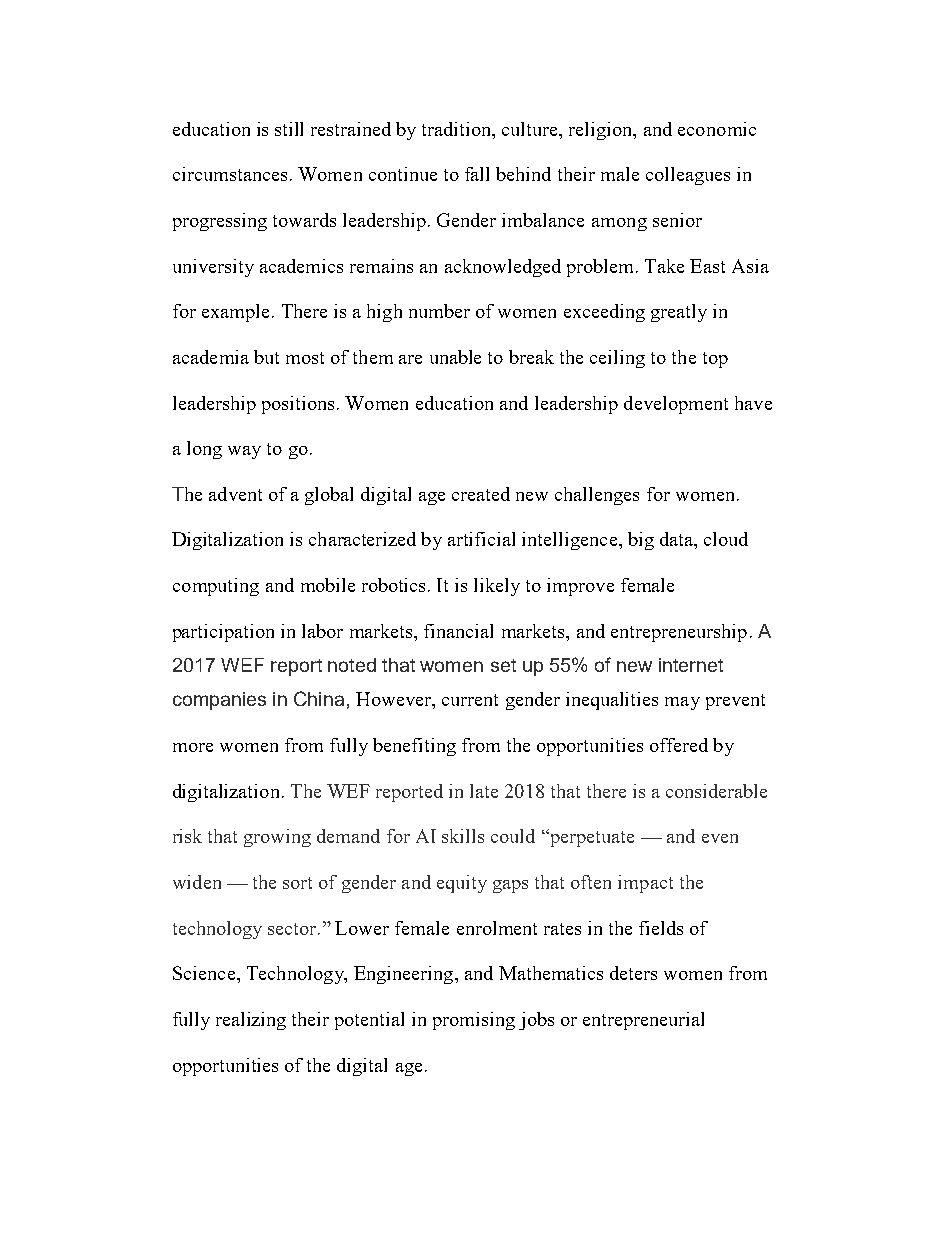 The width and height of the image is (952, 1233). I want to click on colleagues, so click(688, 176).
